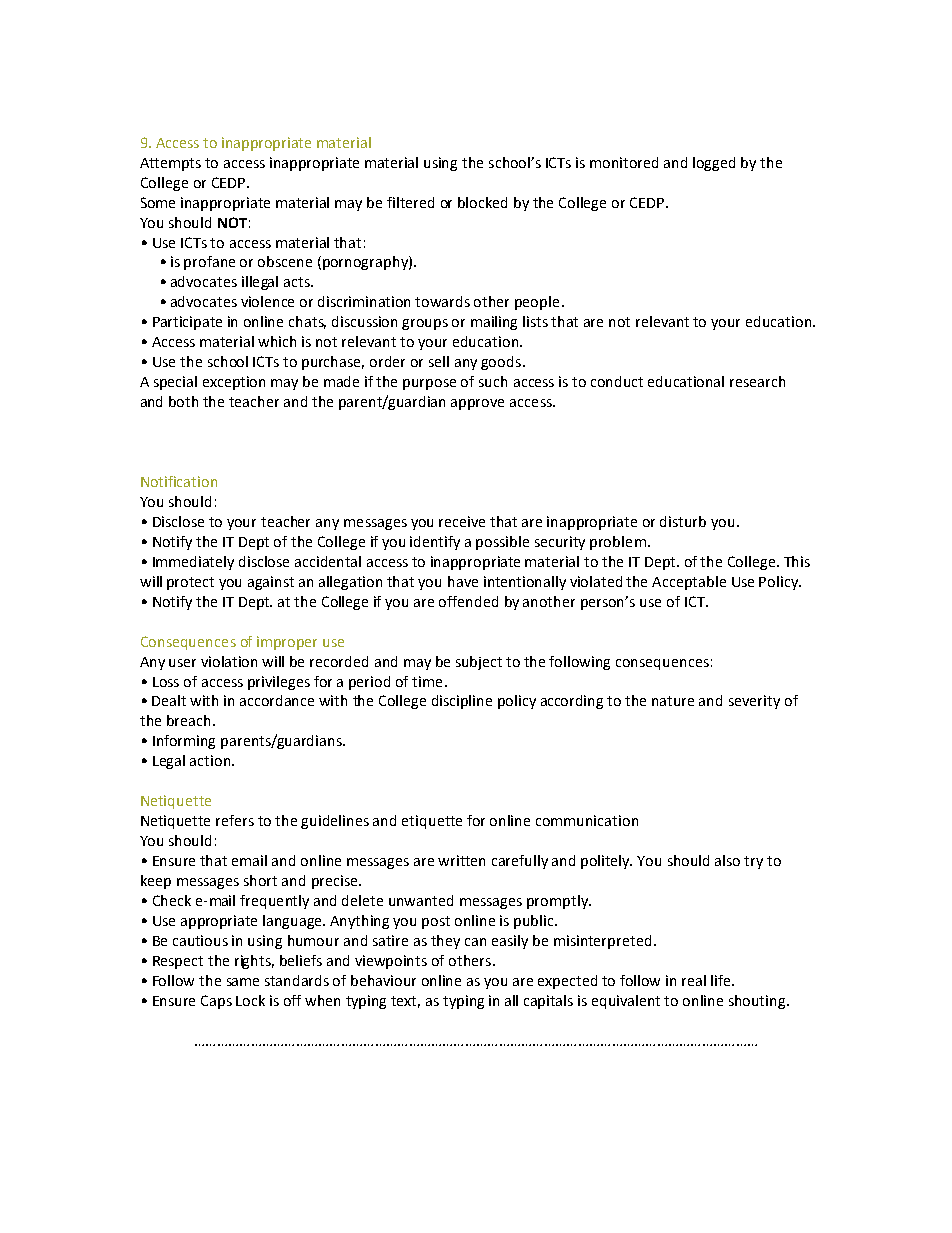 The width and height of the screenshot is (952, 1233). I want to click on logged, so click(714, 164).
